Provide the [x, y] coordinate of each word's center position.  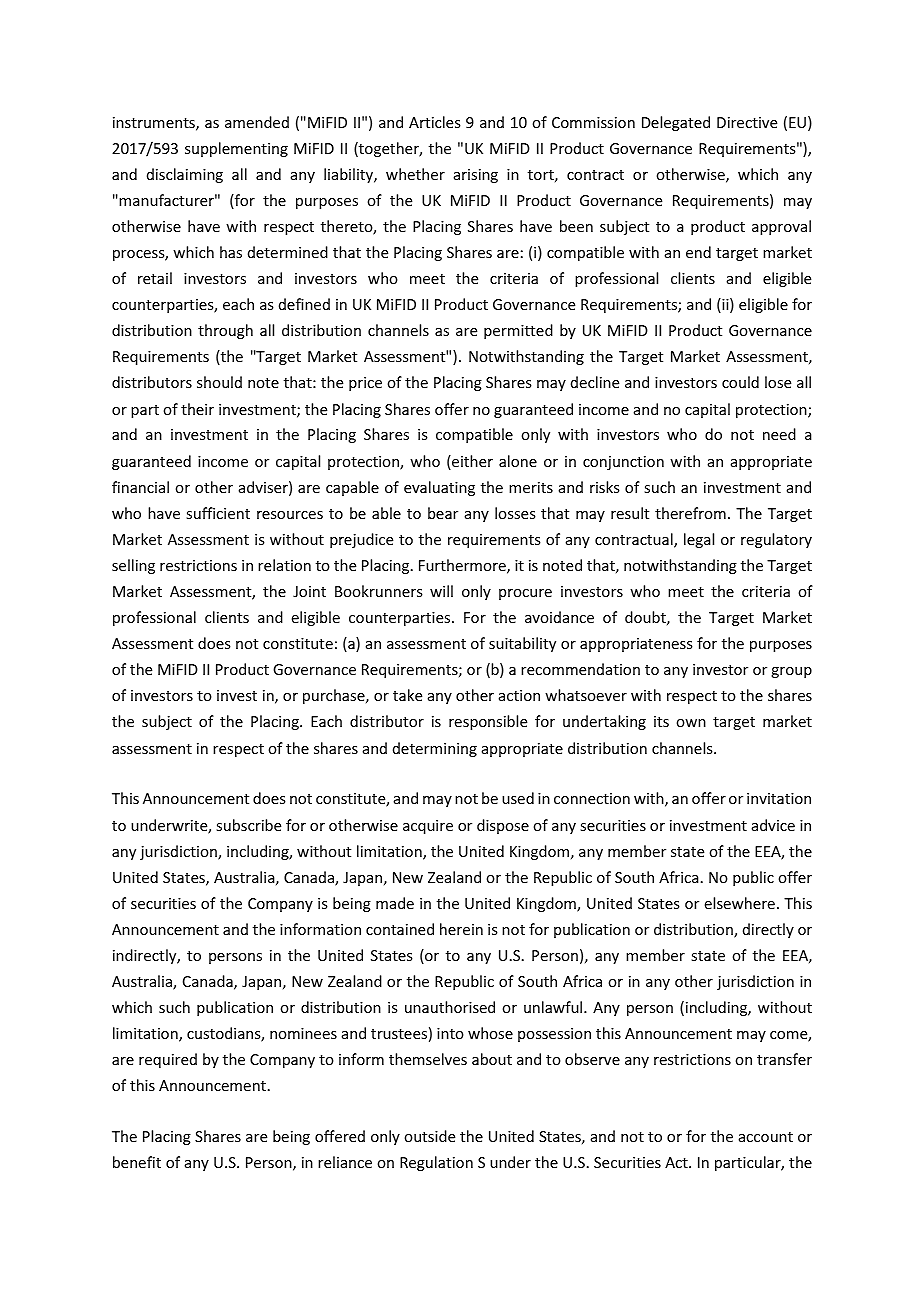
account [766, 1137]
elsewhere [740, 903]
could [740, 382]
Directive [747, 122]
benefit [137, 1162]
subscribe [248, 825]
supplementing [236, 149]
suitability [522, 644]
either [471, 462]
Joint [309, 591]
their [197, 409]
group [791, 672]
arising [476, 176]
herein [461, 929]
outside [429, 1136]
